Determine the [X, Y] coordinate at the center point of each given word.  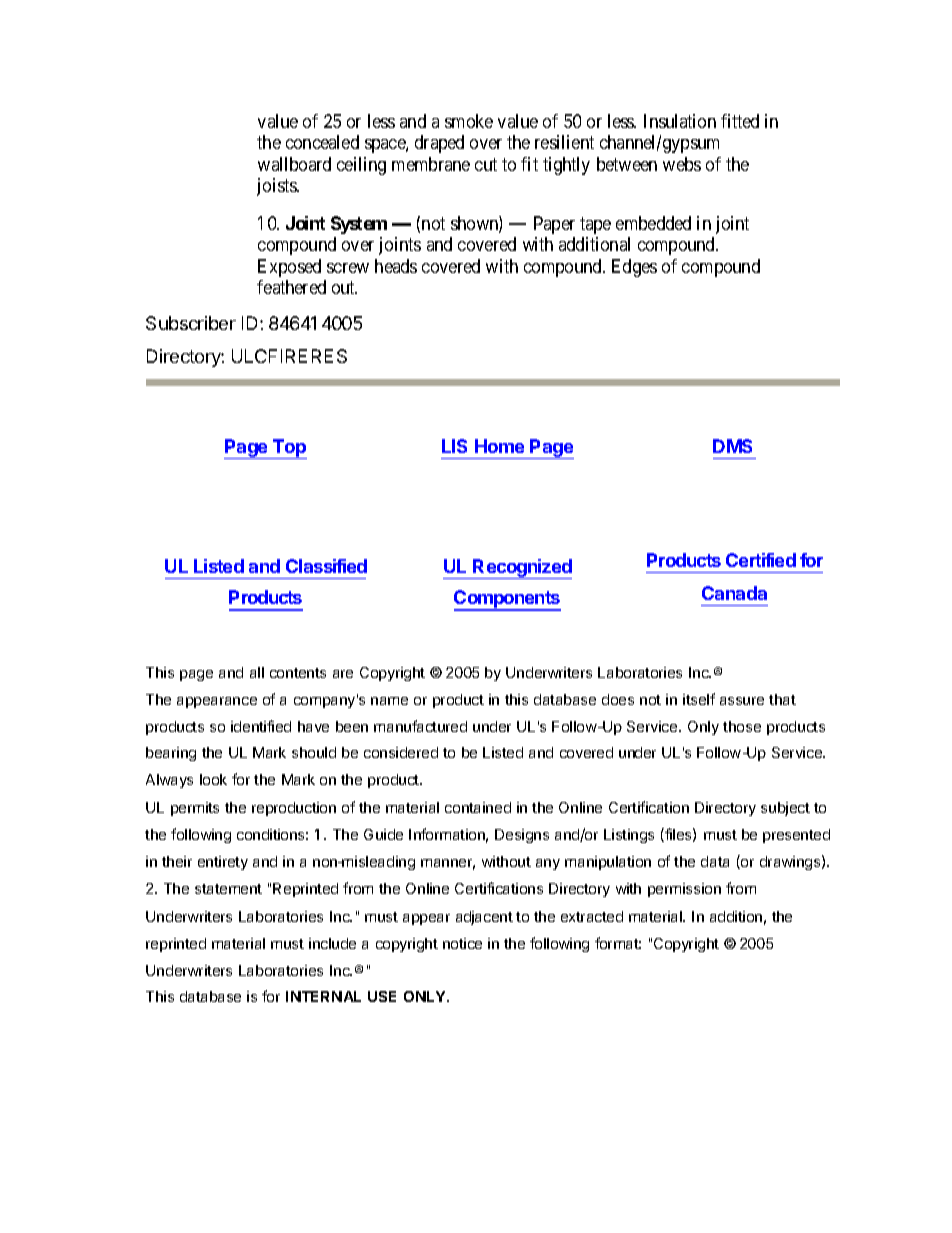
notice [462, 943]
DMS [732, 446]
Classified [326, 566]
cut [486, 164]
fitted [740, 121]
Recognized [522, 569]
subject [785, 809]
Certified [761, 560]
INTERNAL [323, 996]
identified [261, 726]
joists [277, 187]
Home [499, 446]
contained [478, 807]
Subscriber [191, 323]
